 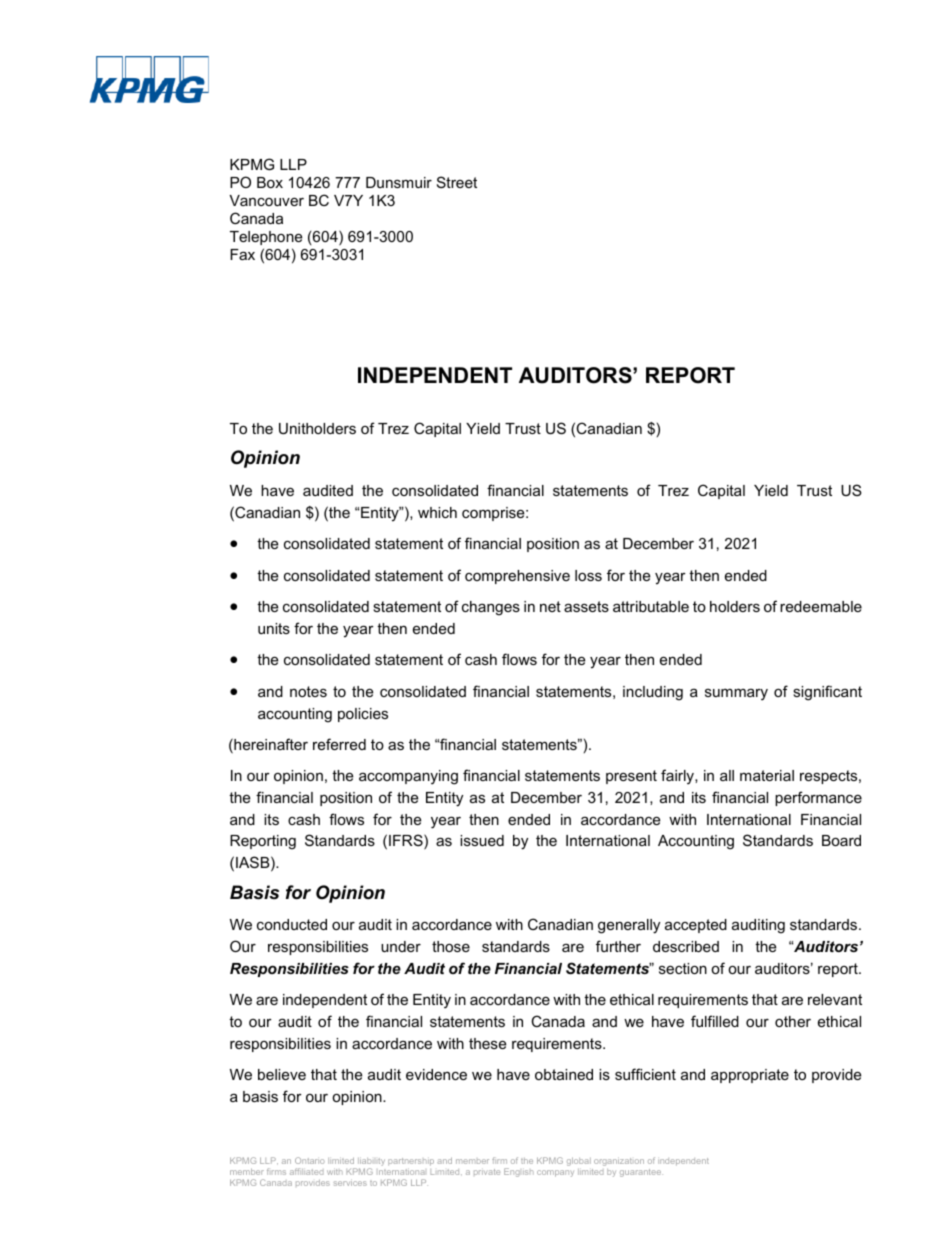 I want to click on Dunsmuir, so click(x=399, y=182).
